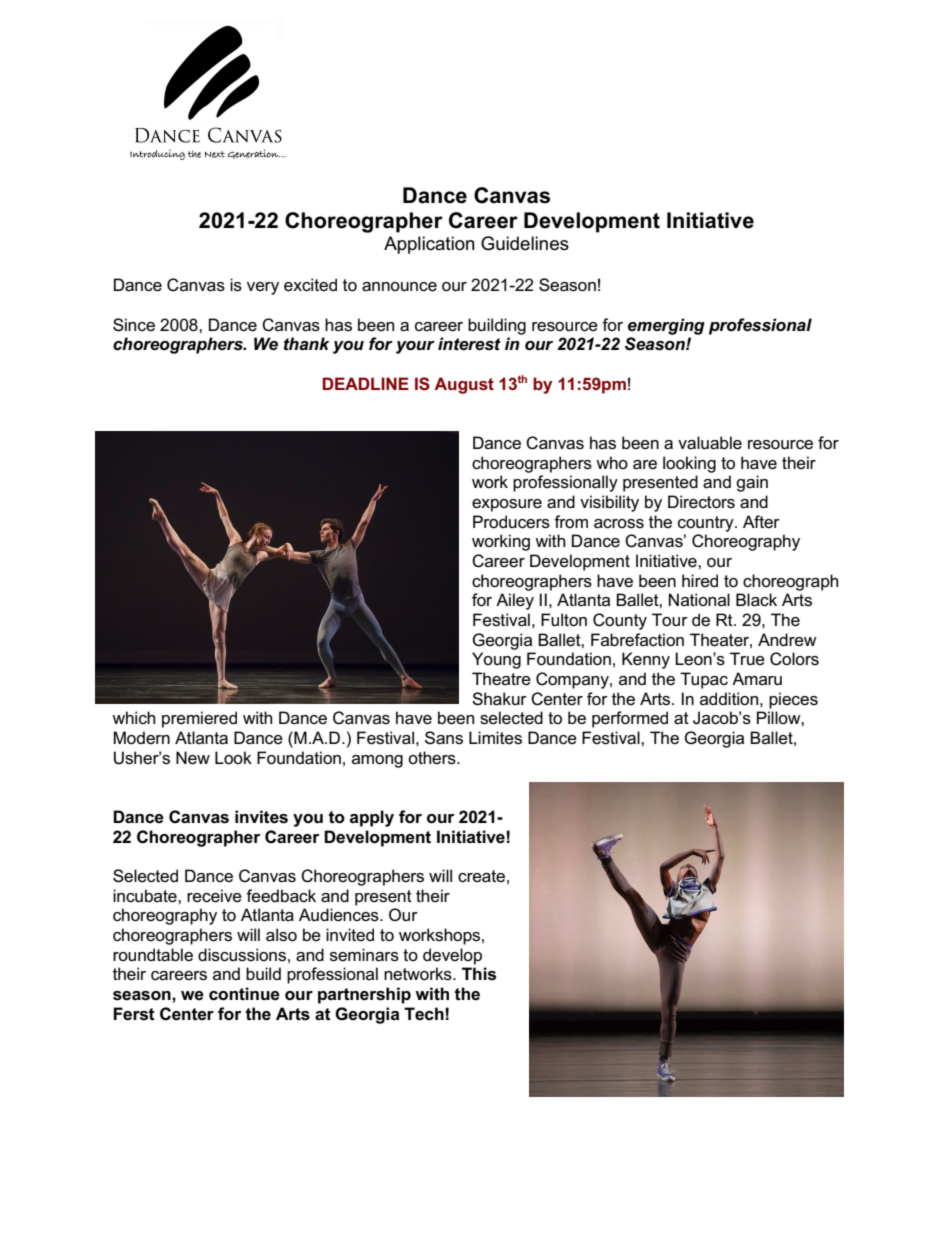 This image has width=952, height=1233. I want to click on emerging, so click(666, 326).
